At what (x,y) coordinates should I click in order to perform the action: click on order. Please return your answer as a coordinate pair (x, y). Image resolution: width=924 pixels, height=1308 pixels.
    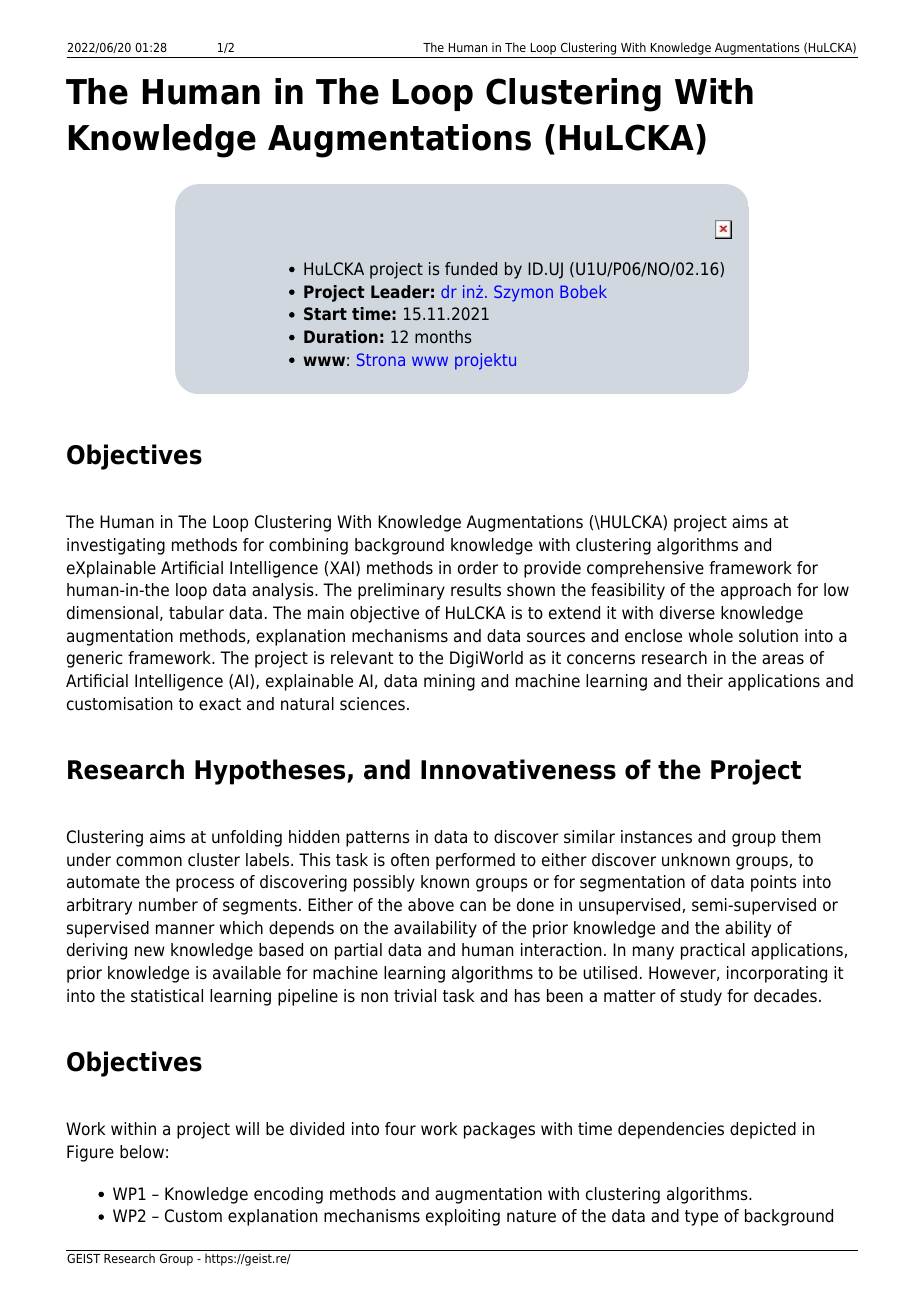
    Looking at the image, I should click on (478, 568).
